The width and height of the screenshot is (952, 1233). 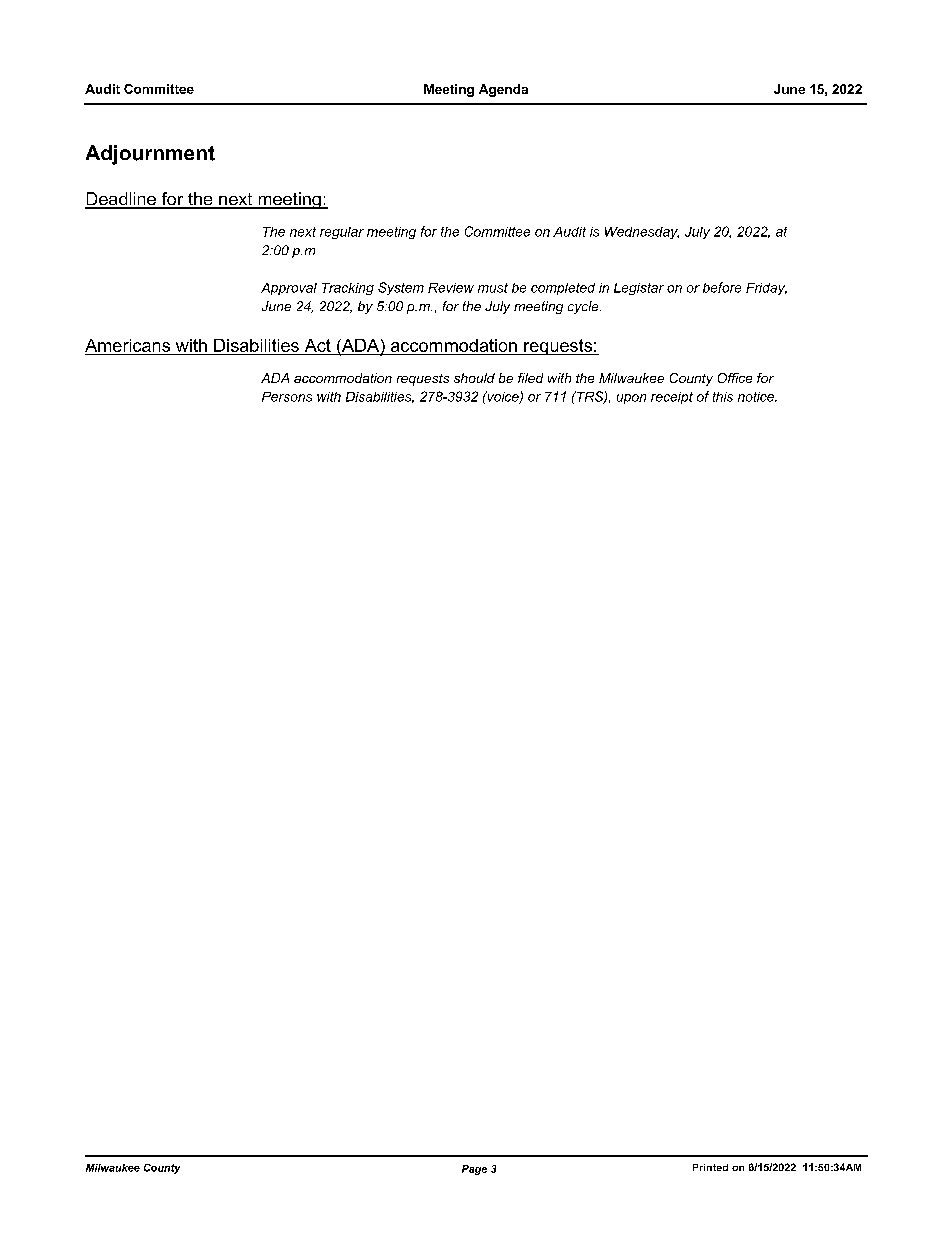 What do you see at coordinates (631, 399) in the screenshot?
I see `upon` at bounding box center [631, 399].
